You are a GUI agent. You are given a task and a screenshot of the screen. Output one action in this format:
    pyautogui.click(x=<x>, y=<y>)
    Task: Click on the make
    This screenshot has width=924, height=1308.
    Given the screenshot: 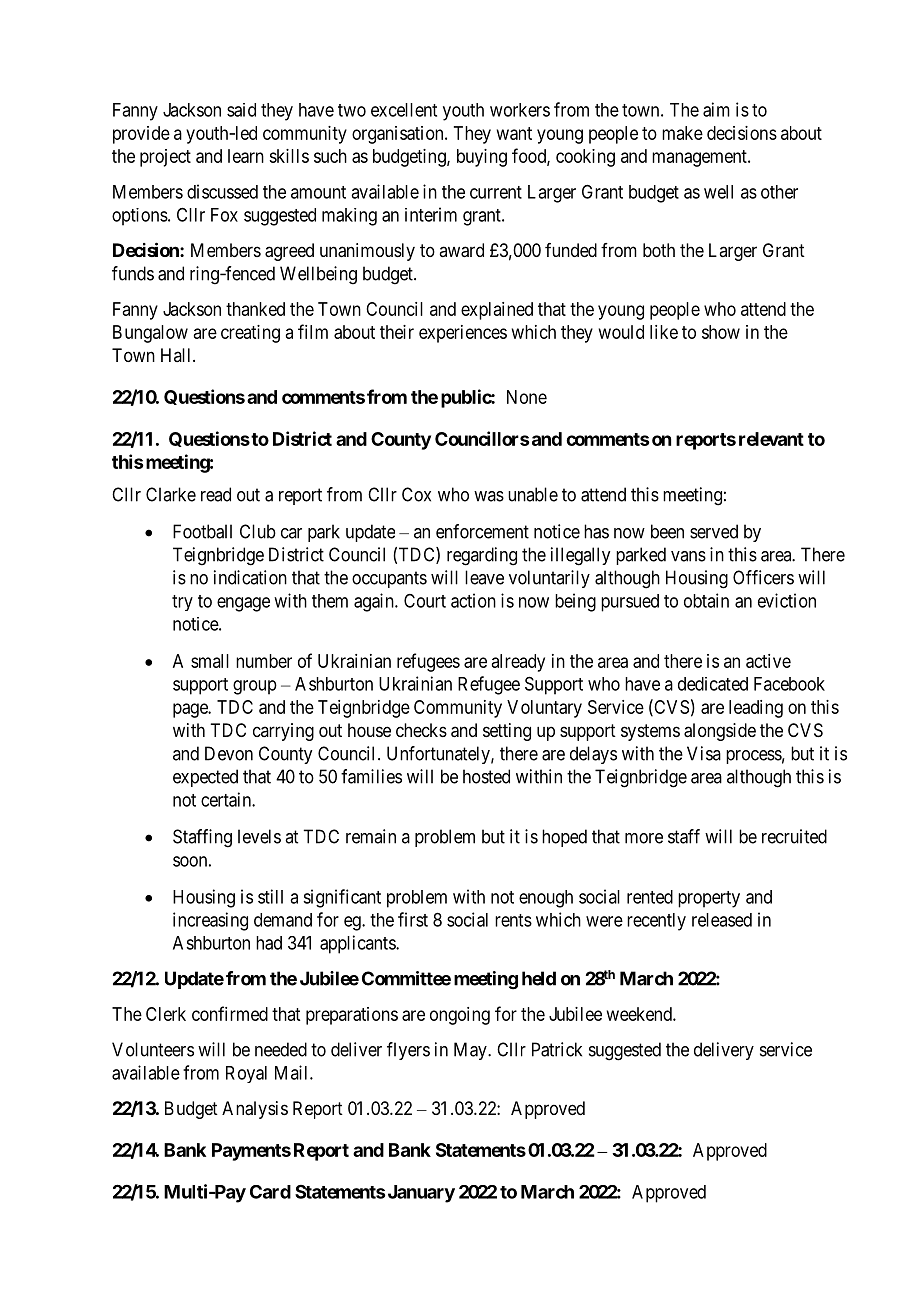 What is the action you would take?
    pyautogui.click(x=682, y=133)
